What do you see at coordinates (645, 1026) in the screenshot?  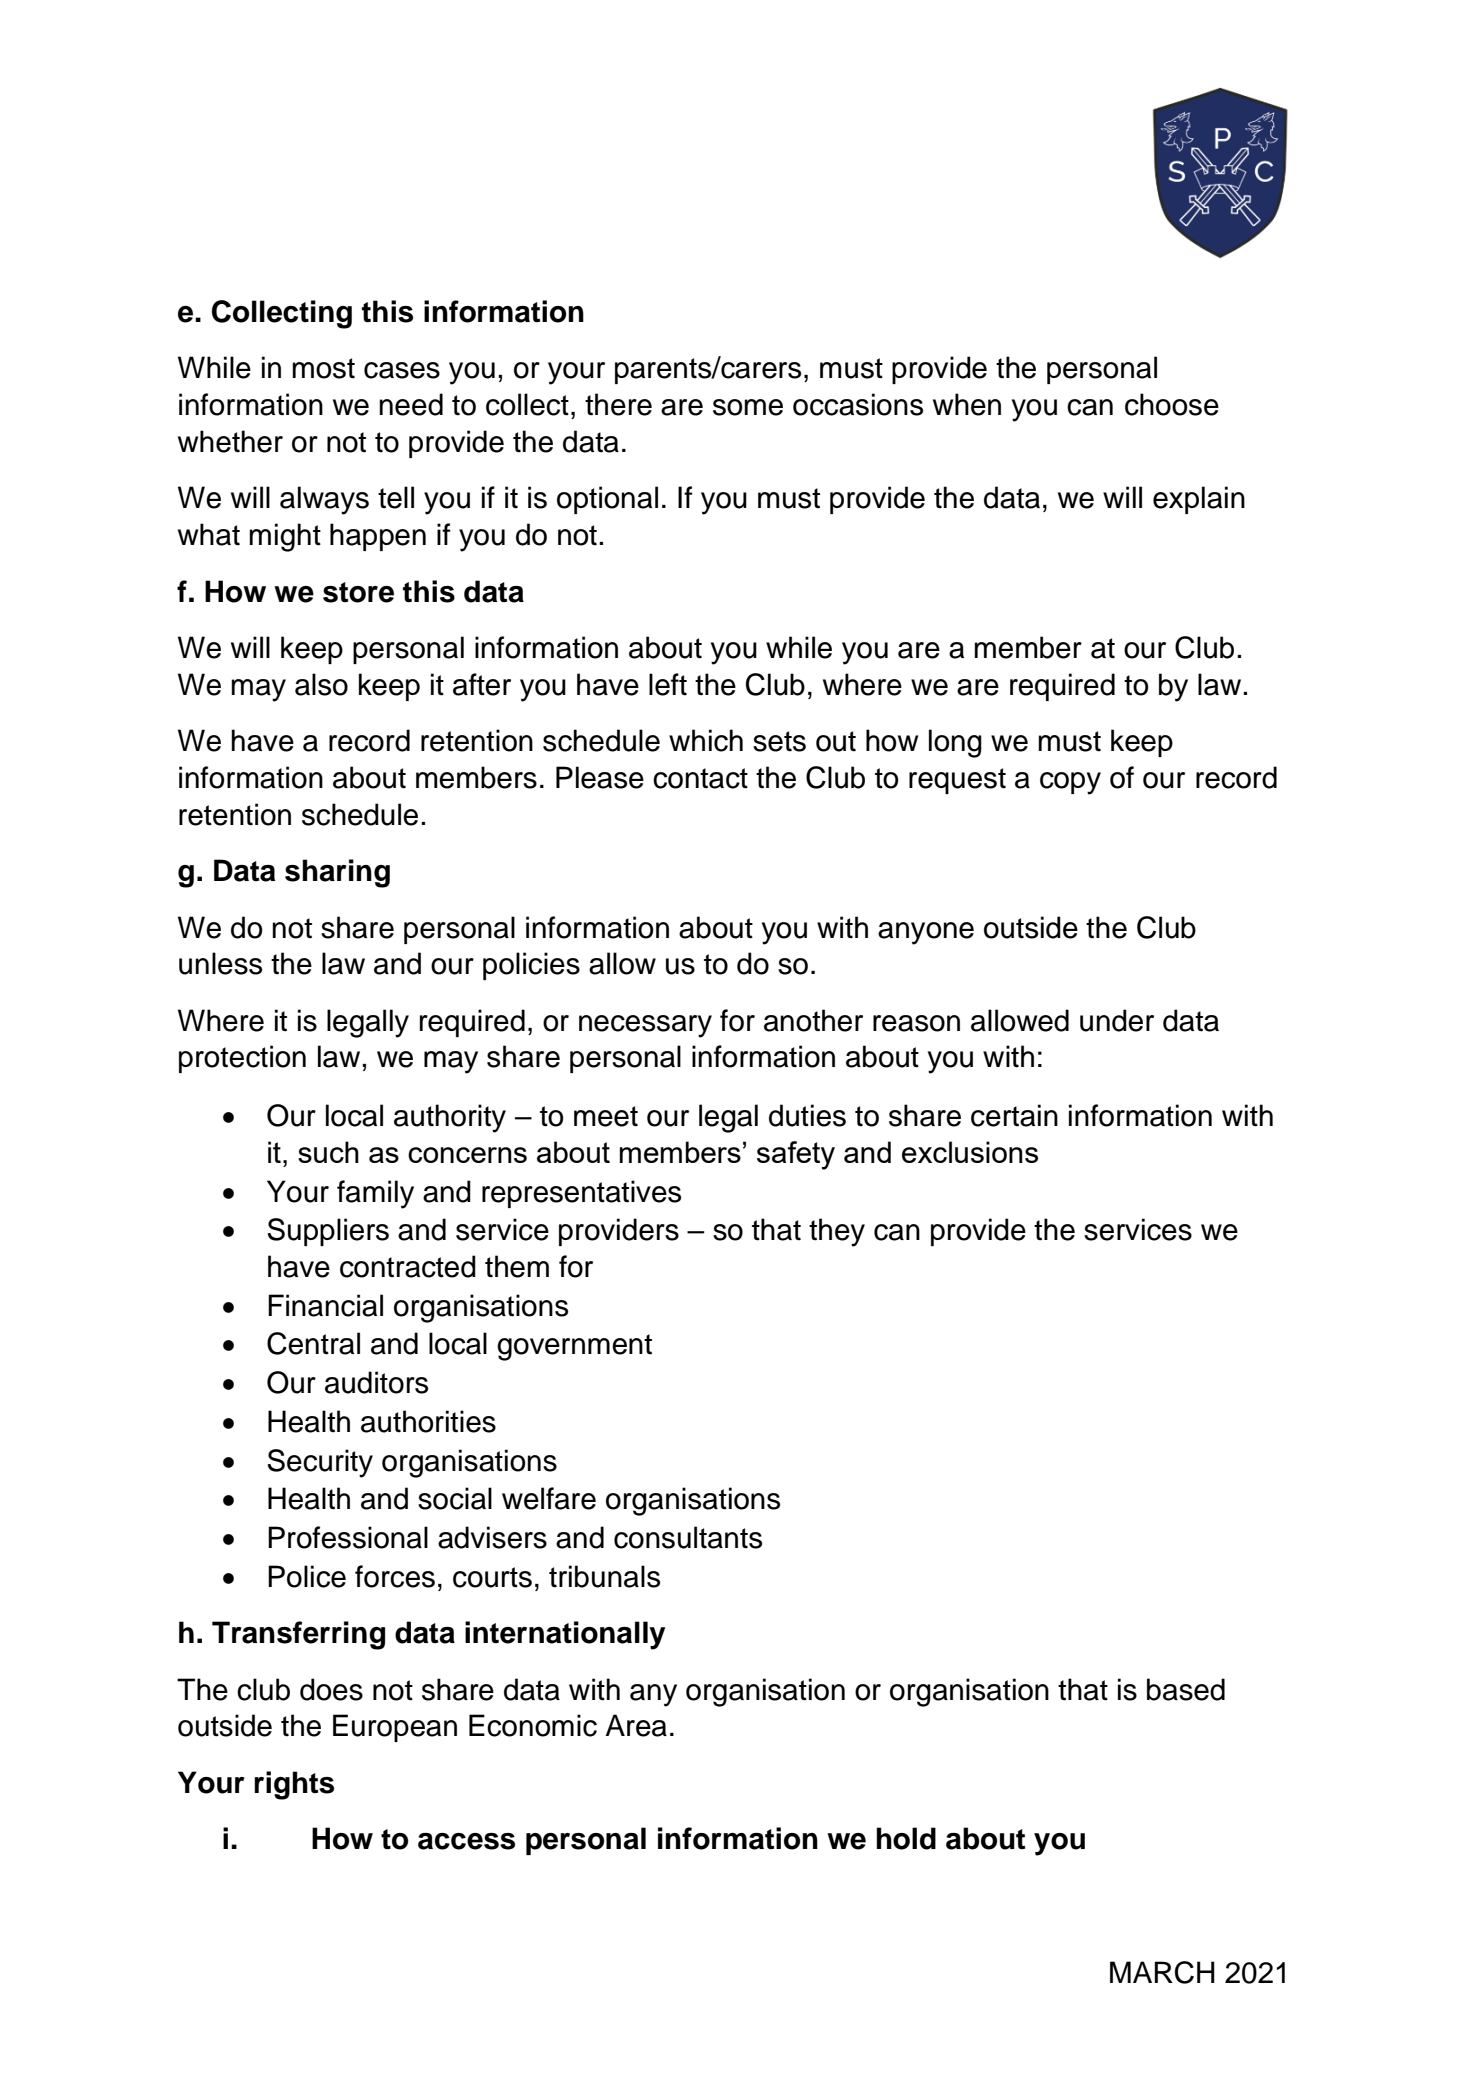 I see `necessary` at bounding box center [645, 1026].
